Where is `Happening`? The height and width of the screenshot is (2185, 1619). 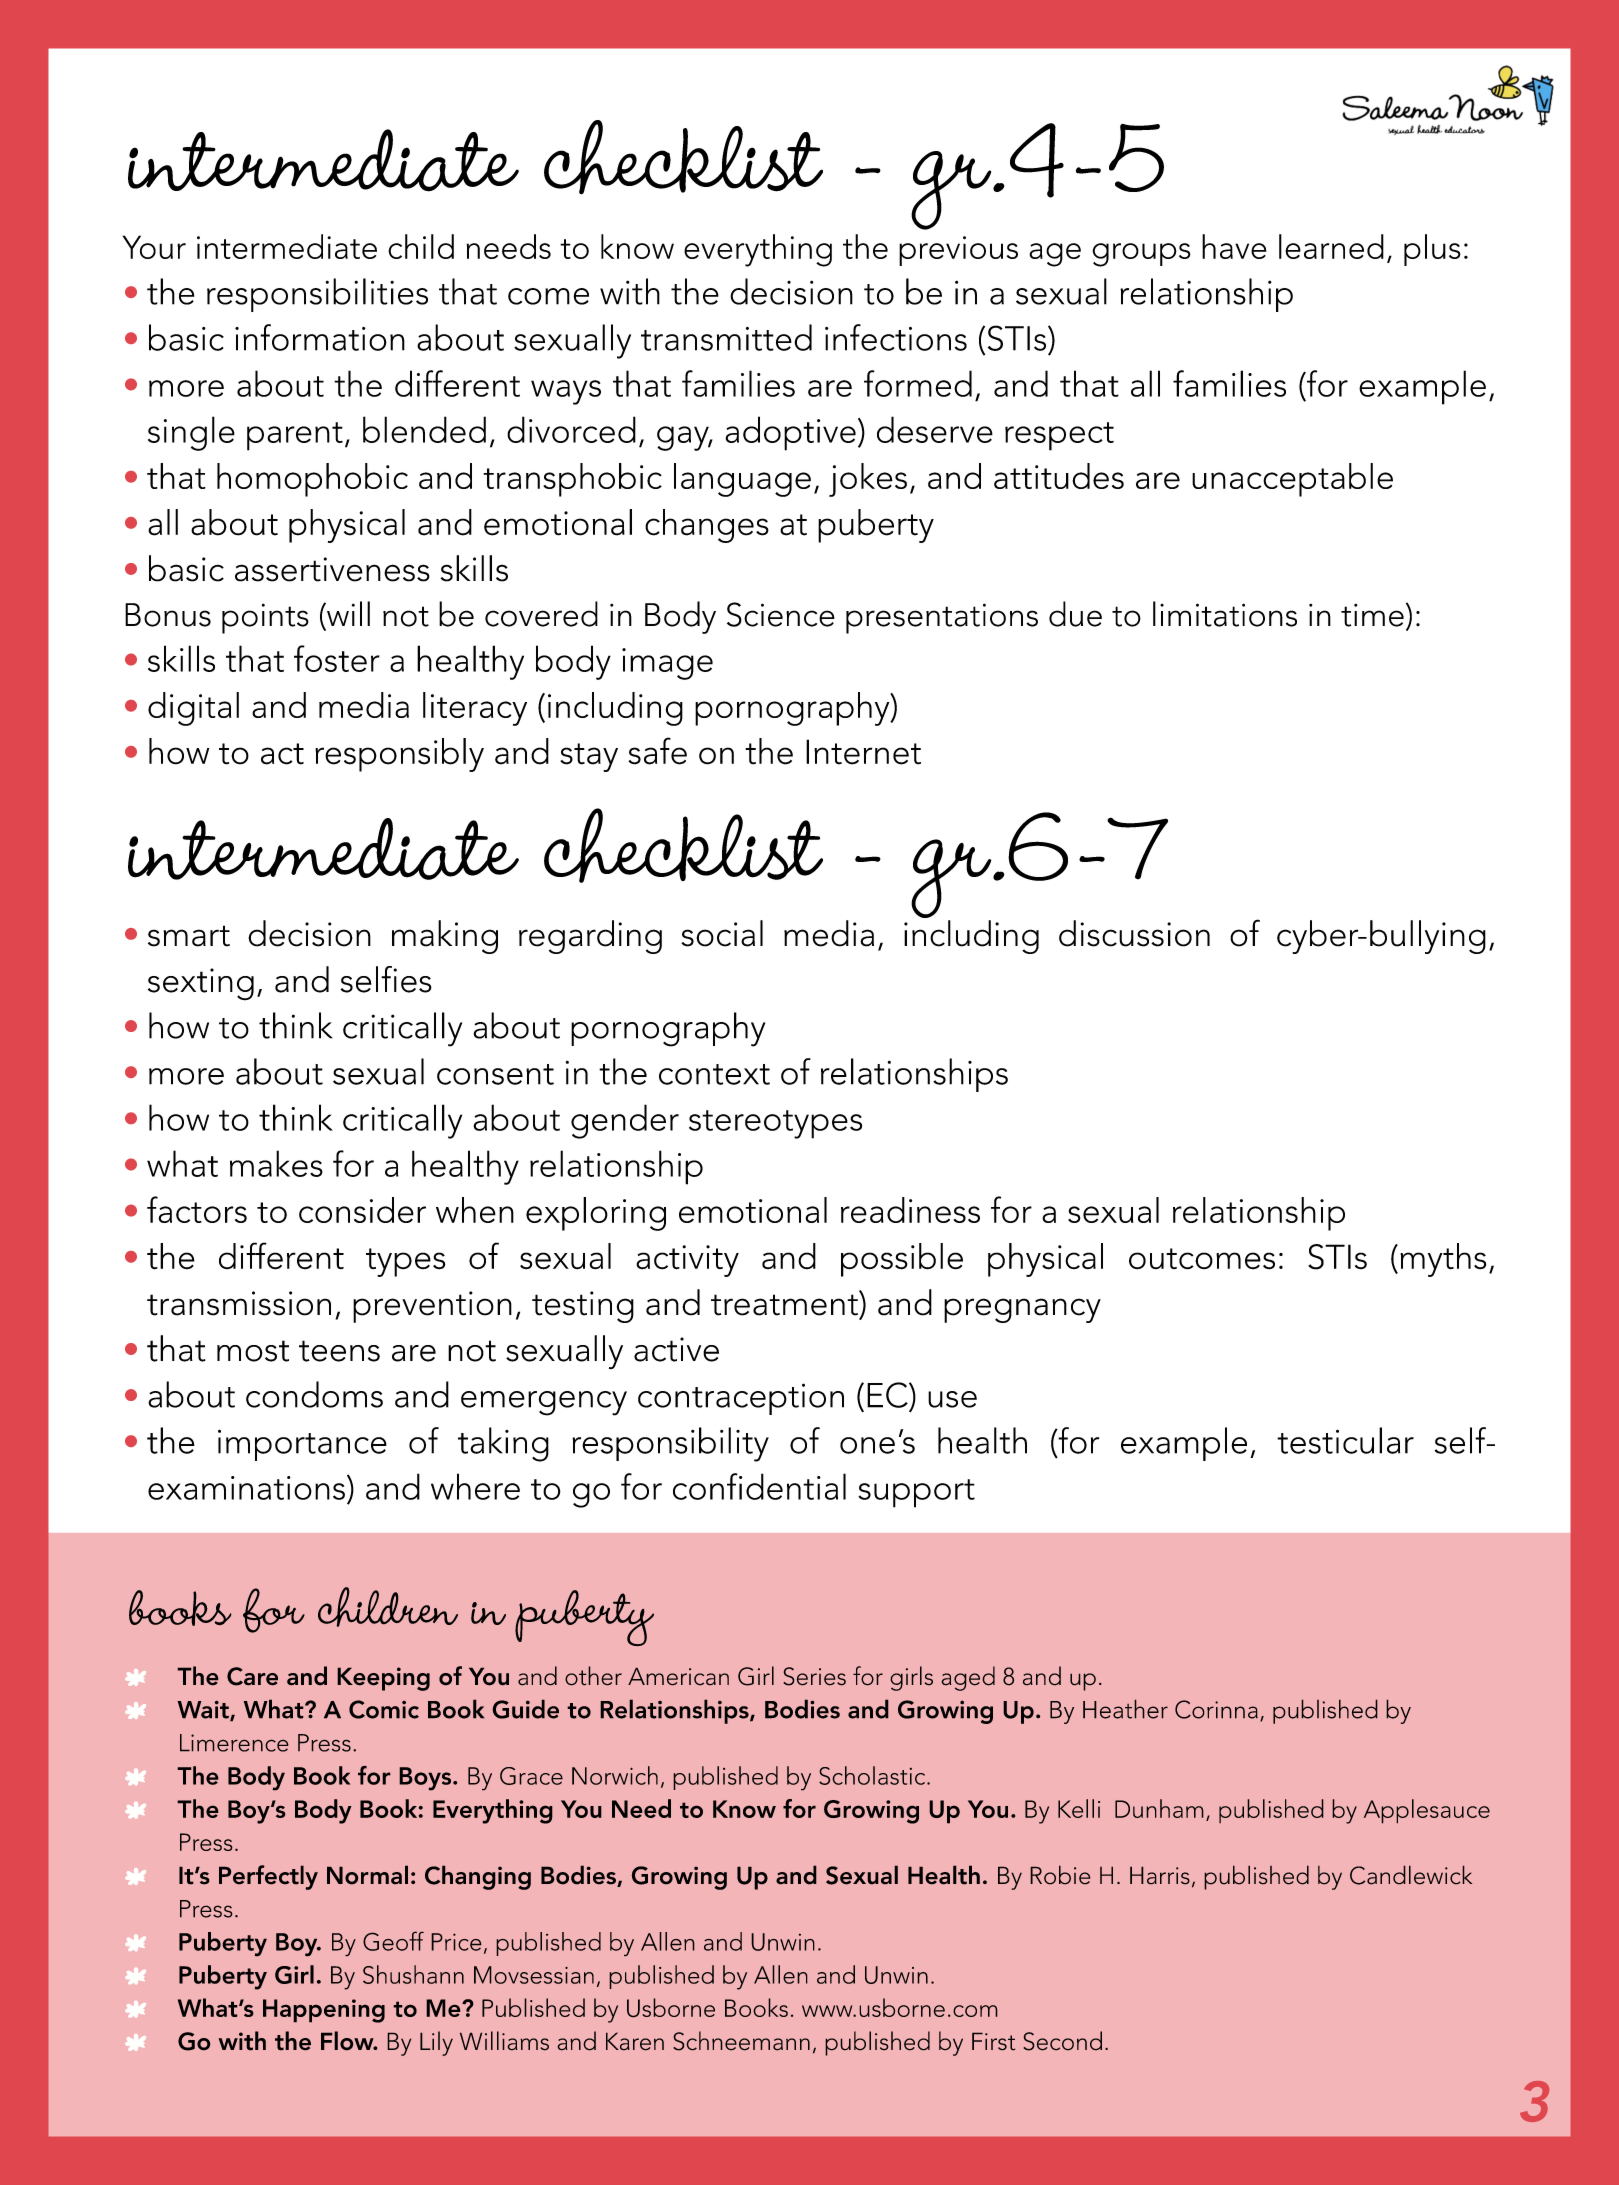 Happening is located at coordinates (324, 2011).
